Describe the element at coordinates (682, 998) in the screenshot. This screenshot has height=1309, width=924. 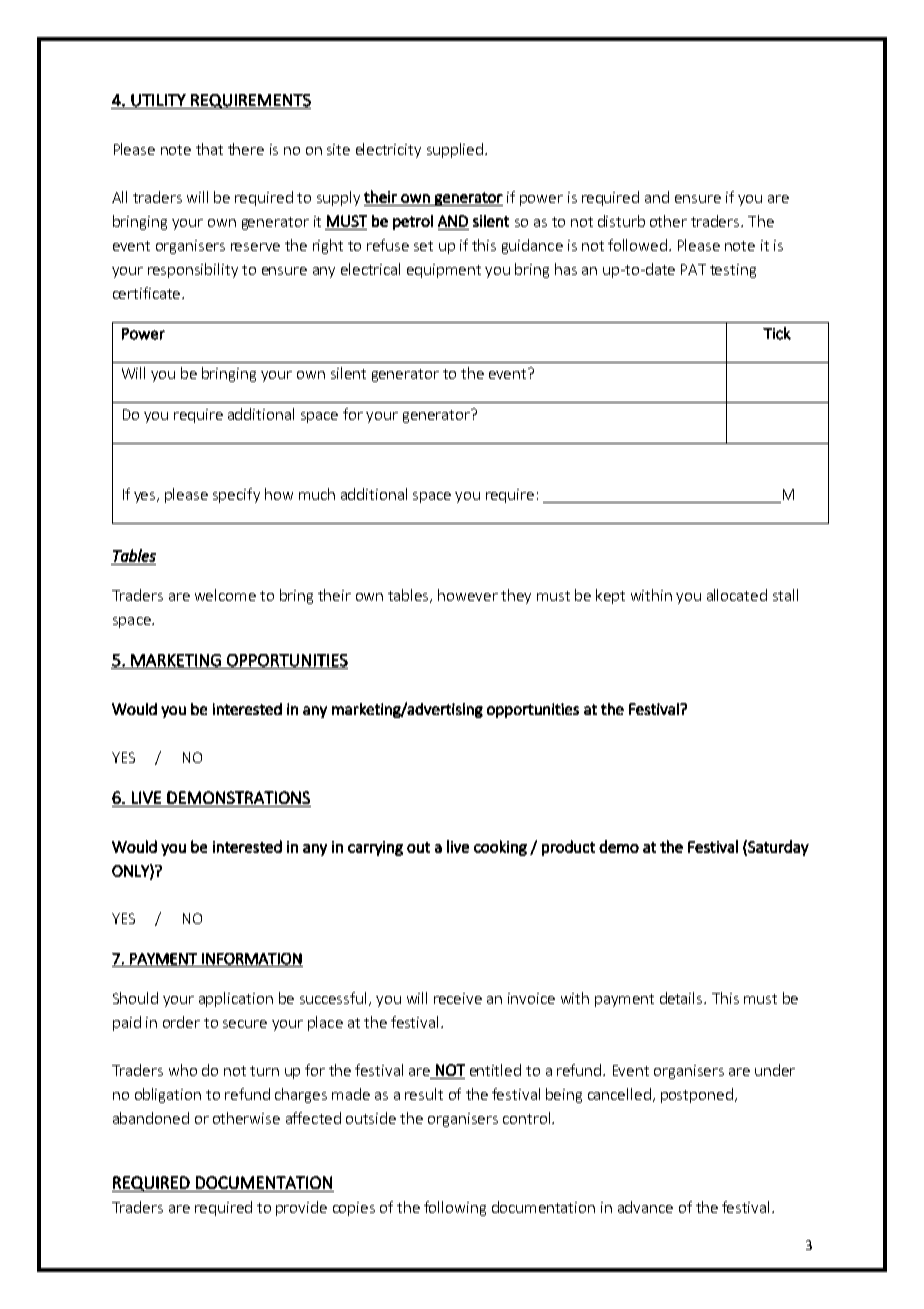
I see `details` at that location.
